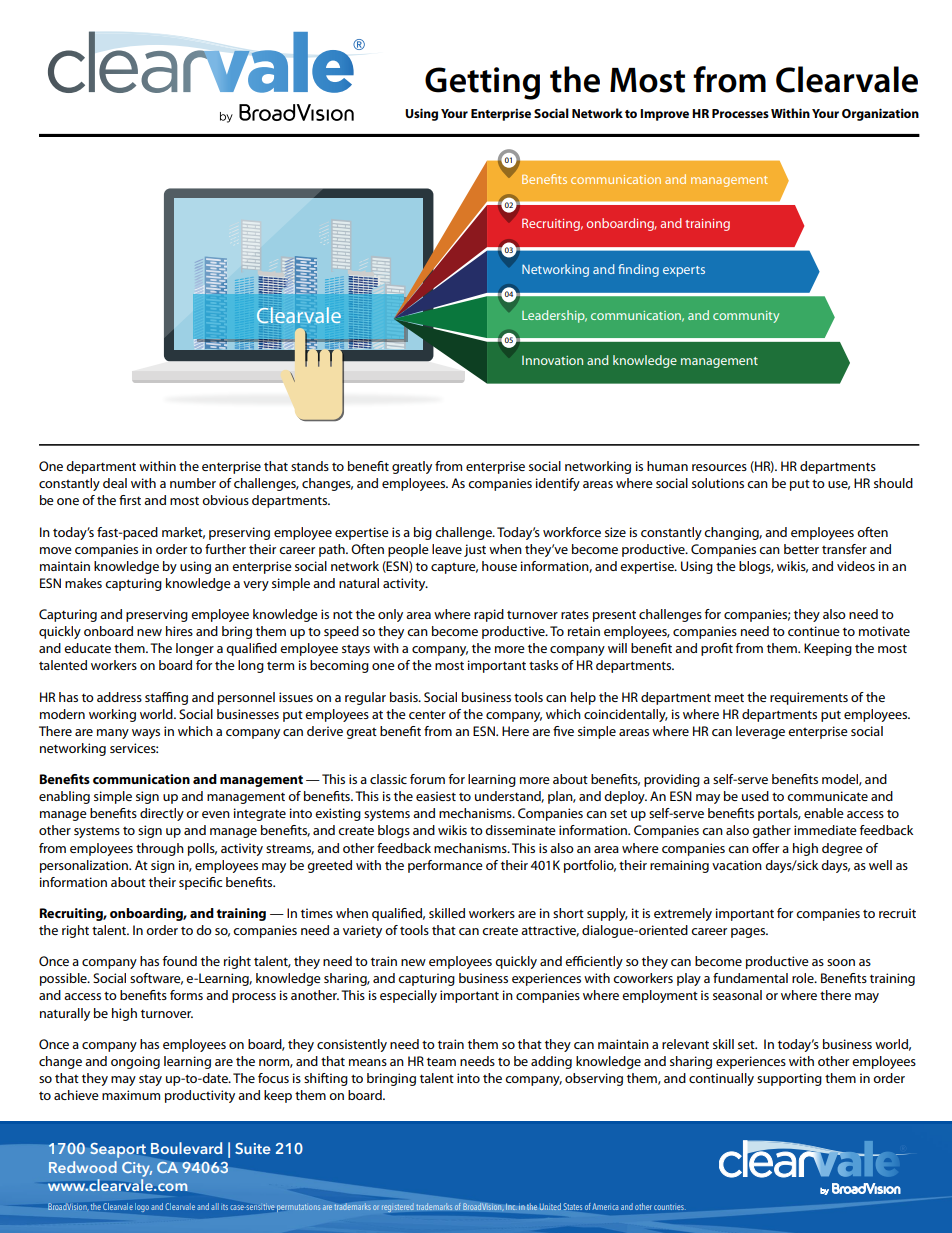 This page has width=952, height=1233. What do you see at coordinates (814, 631) in the page?
I see `continue` at bounding box center [814, 631].
